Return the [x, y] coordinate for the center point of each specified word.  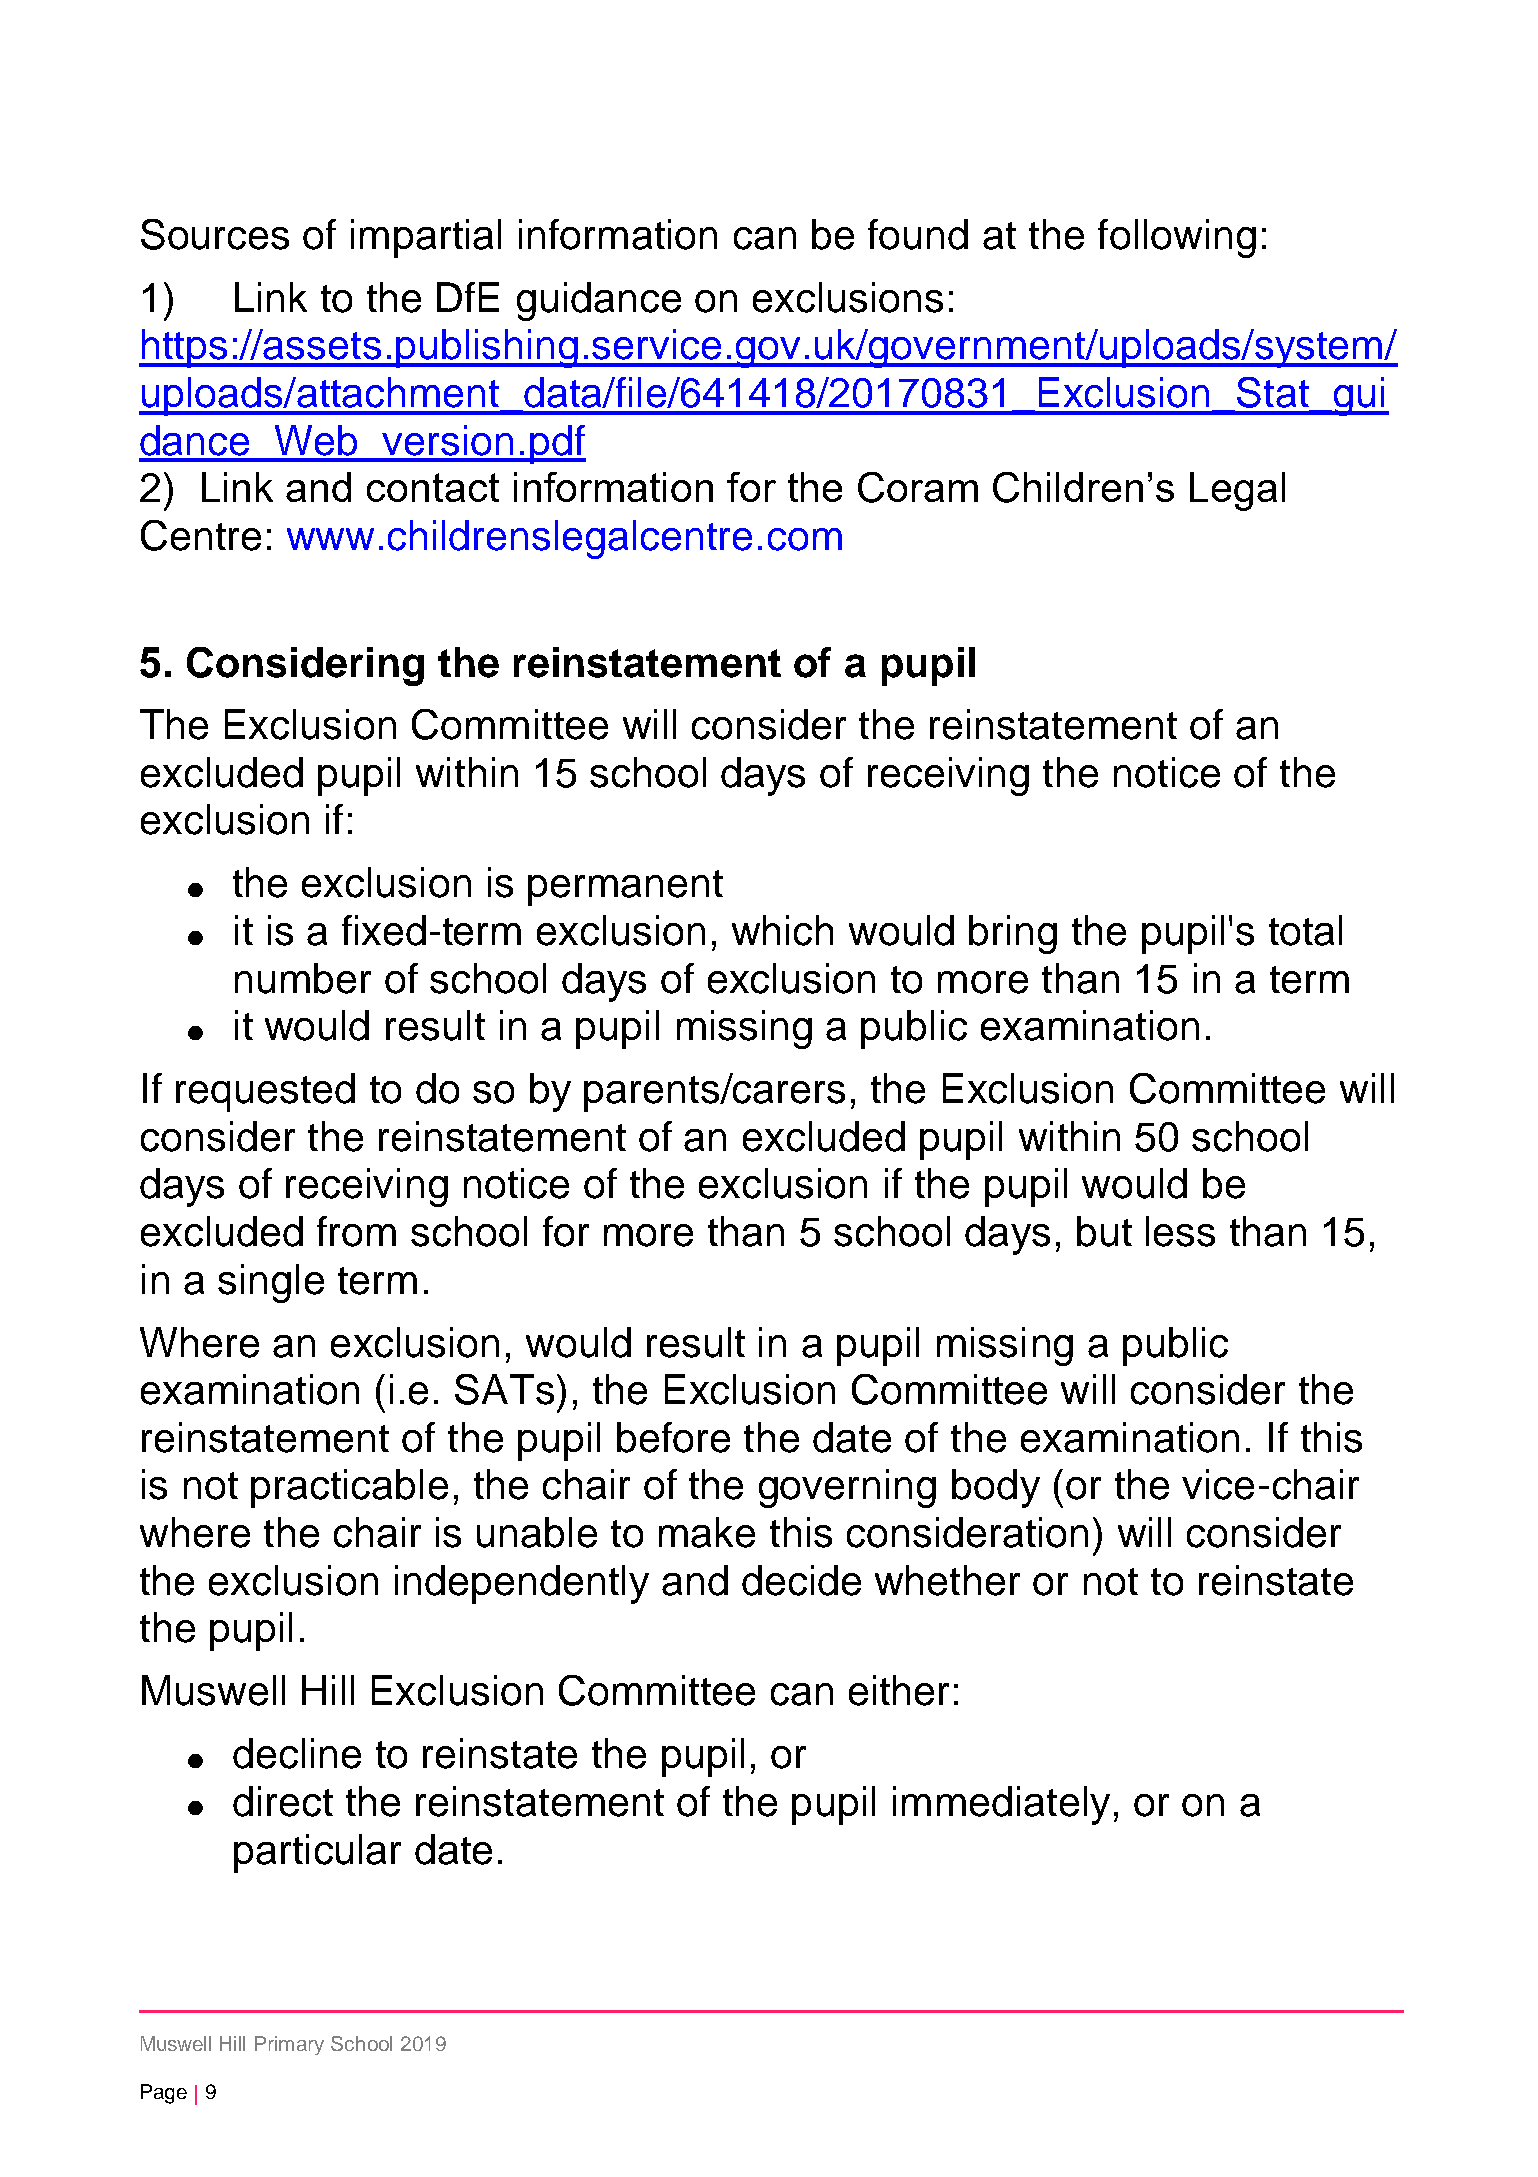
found [918, 234]
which [782, 930]
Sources [215, 234]
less [1180, 1231]
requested [265, 1092]
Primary [289, 2045]
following [1177, 238]
